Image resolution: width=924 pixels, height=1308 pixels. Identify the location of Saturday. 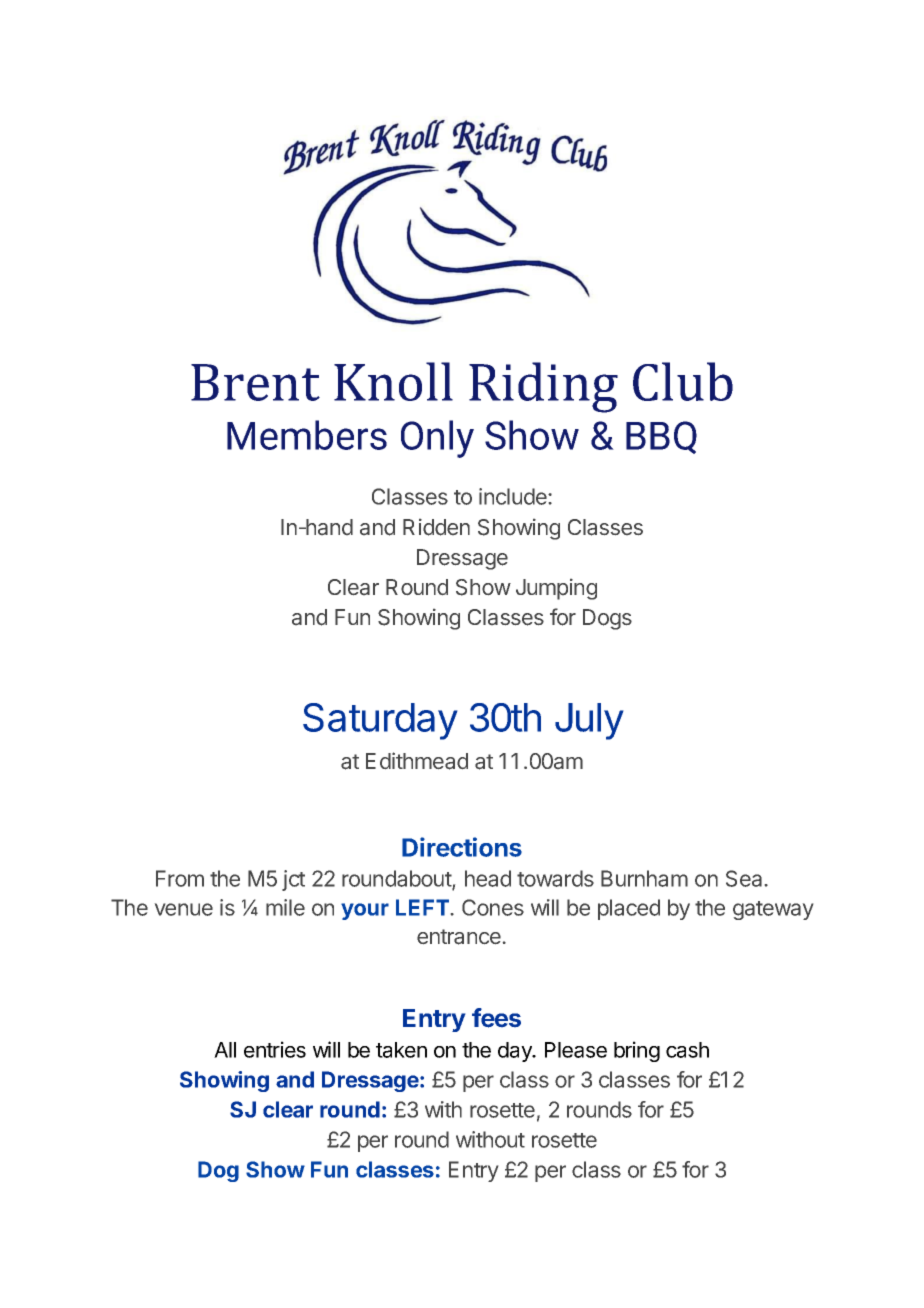
(380, 721).
